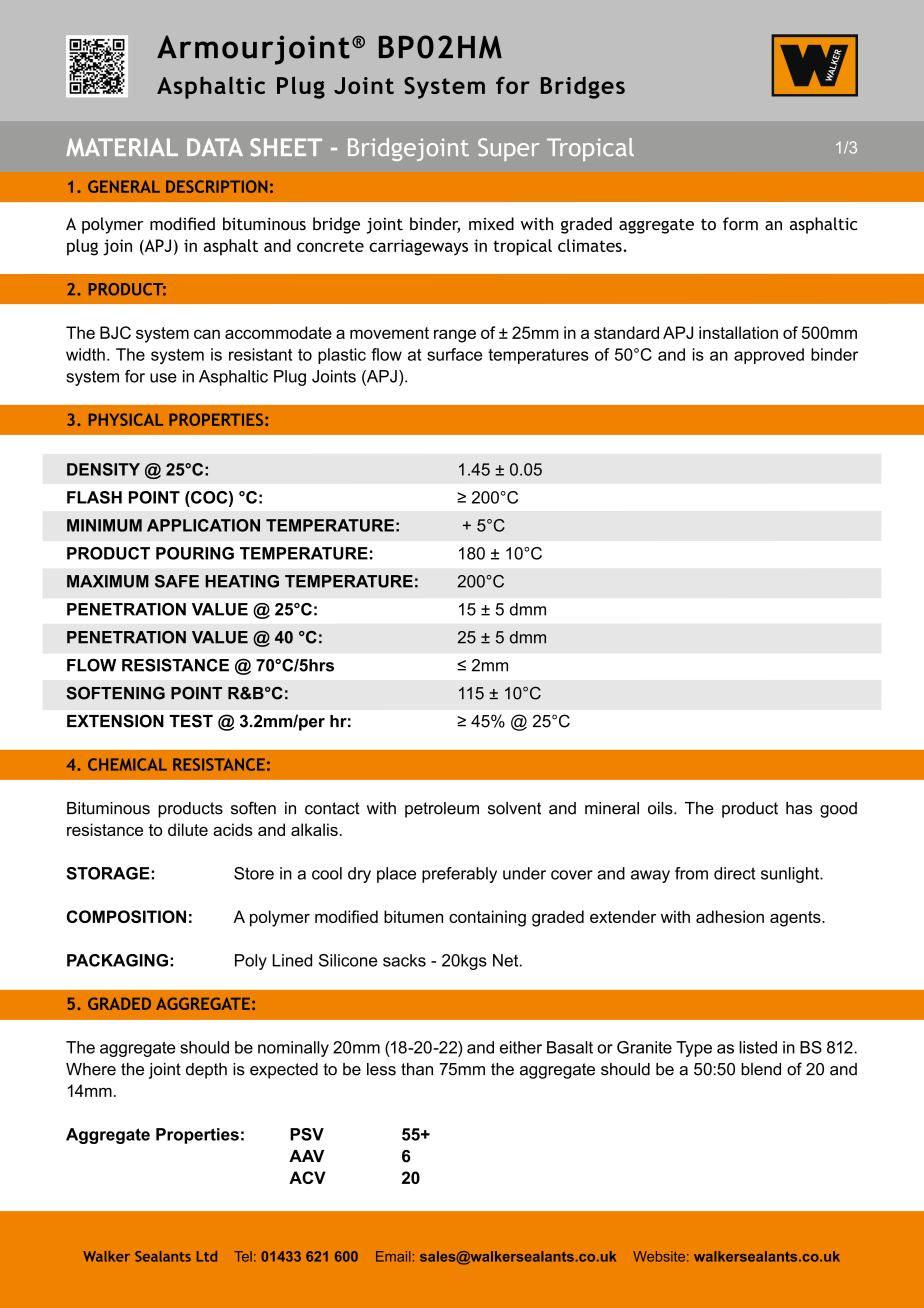  I want to click on listed, so click(758, 1047).
